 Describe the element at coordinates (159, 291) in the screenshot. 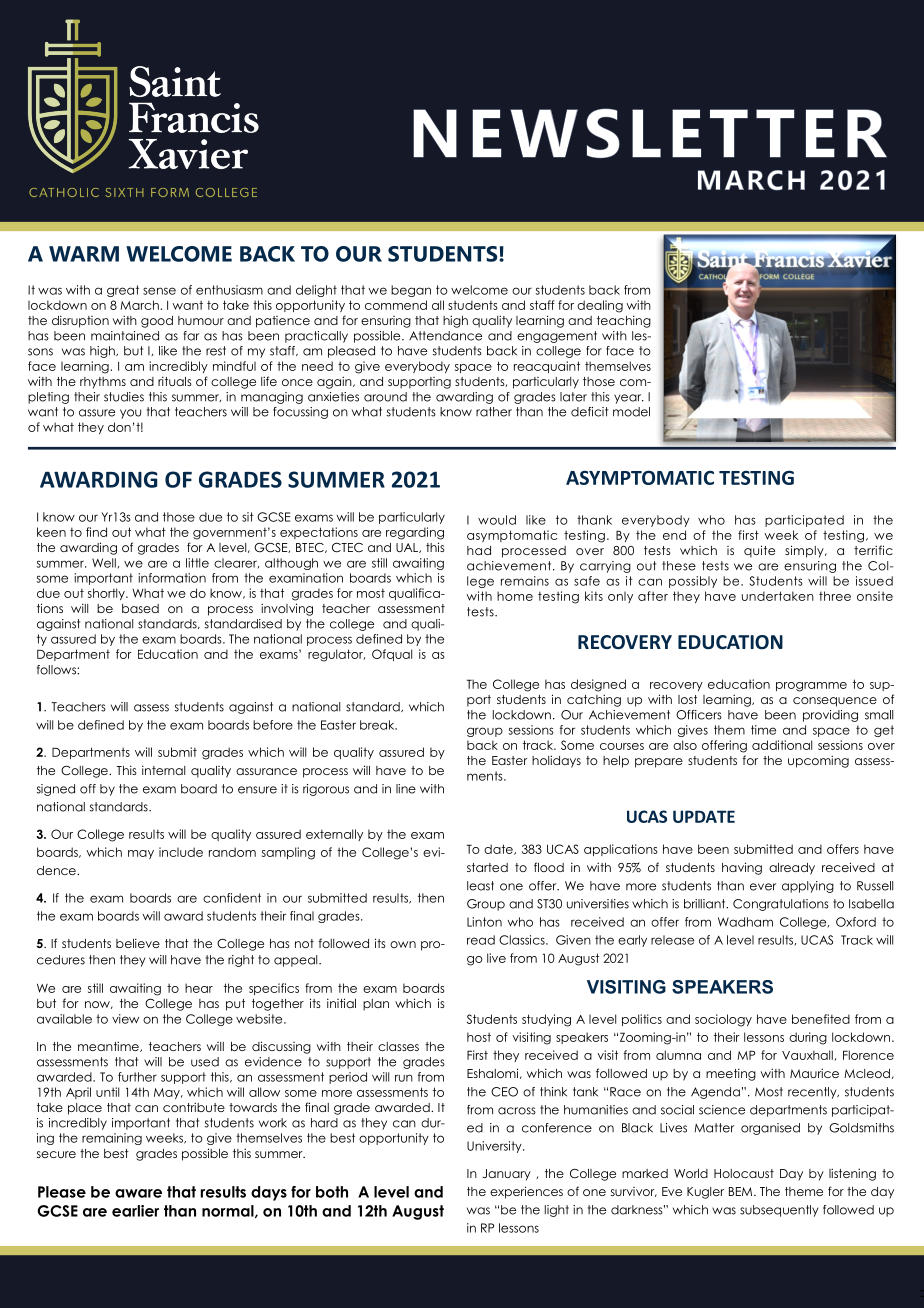

I see `sense` at that location.
